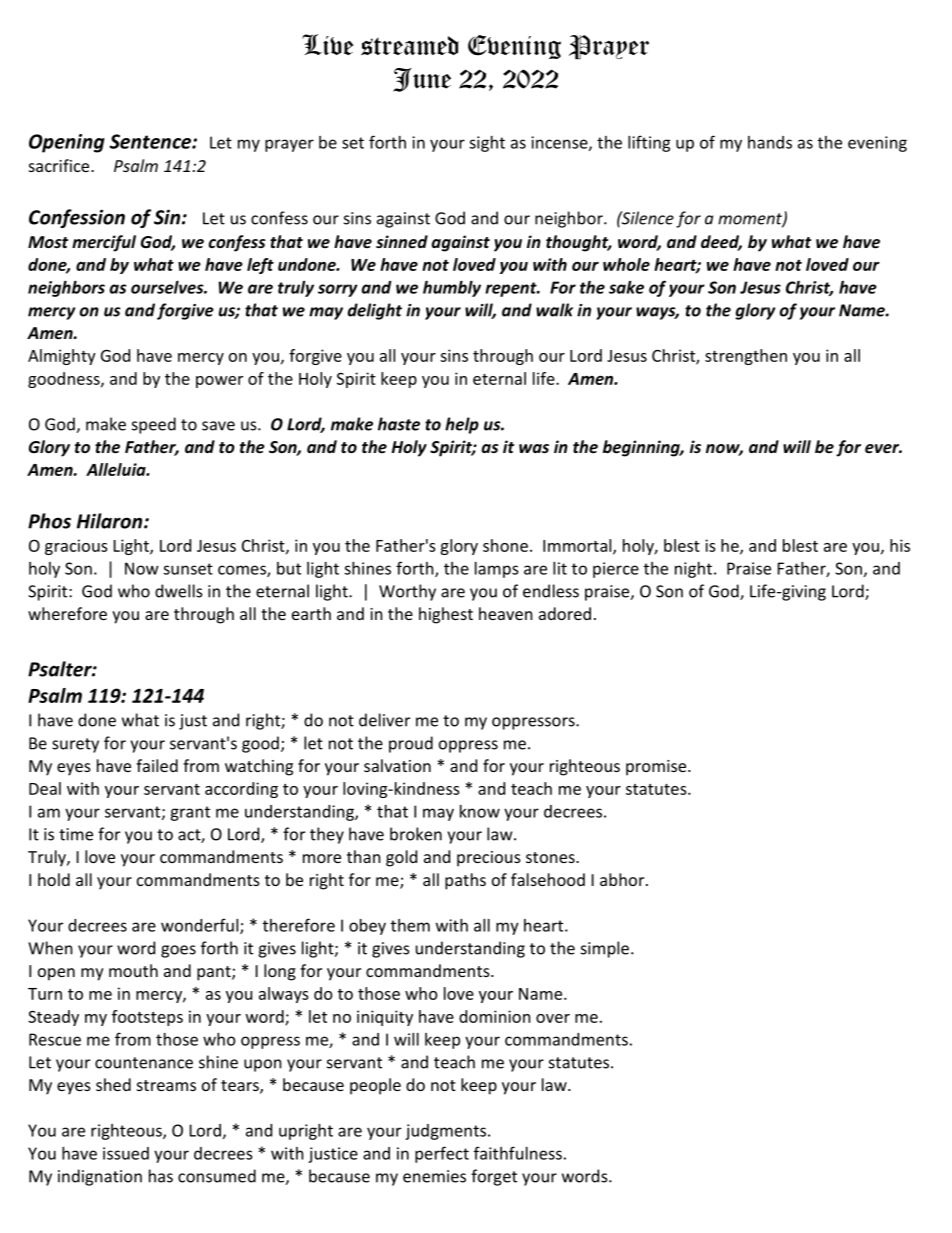  Describe the element at coordinates (60, 165) in the screenshot. I see `sacrifice` at that location.
